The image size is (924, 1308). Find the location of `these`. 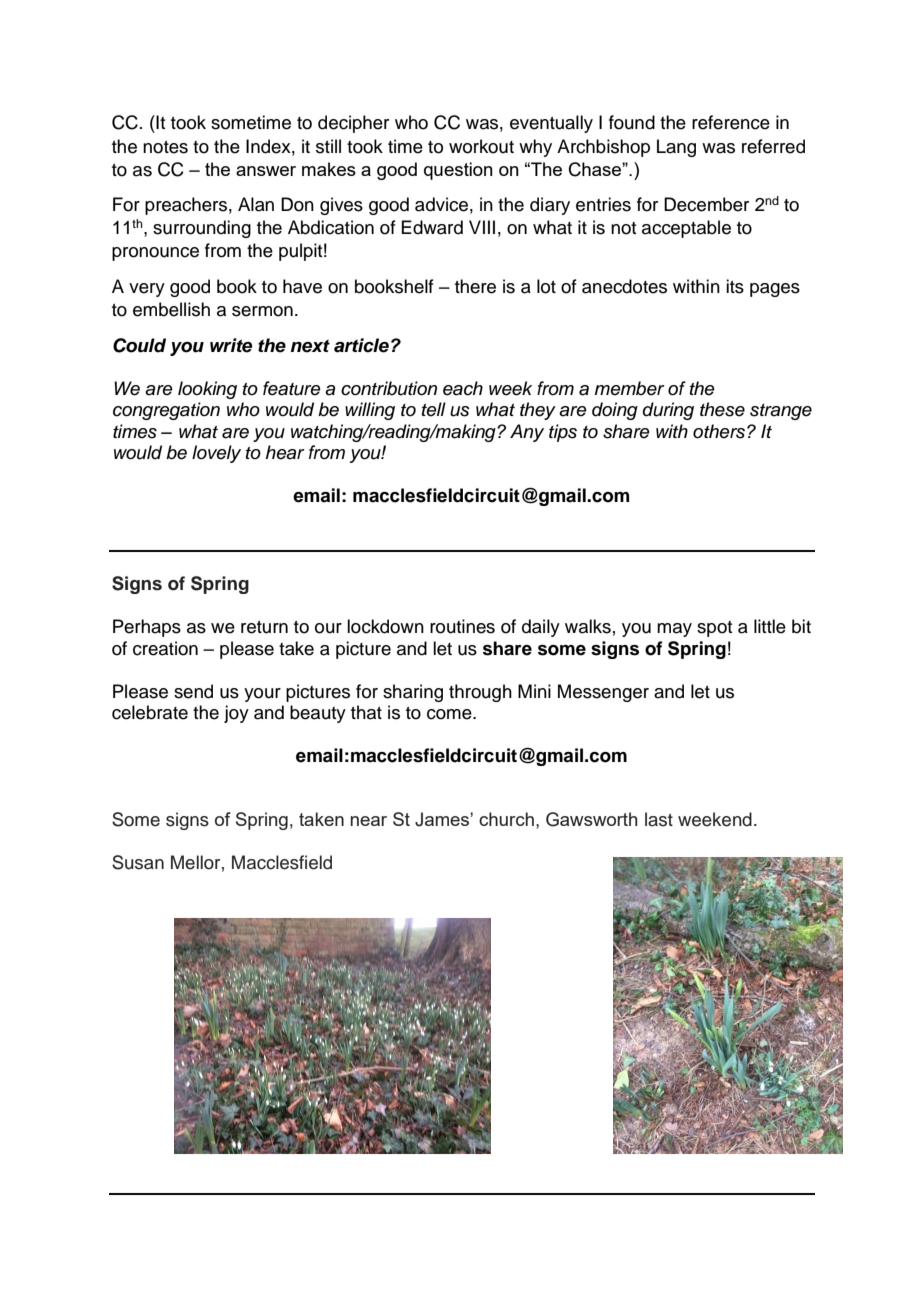

these is located at coordinates (722, 409).
